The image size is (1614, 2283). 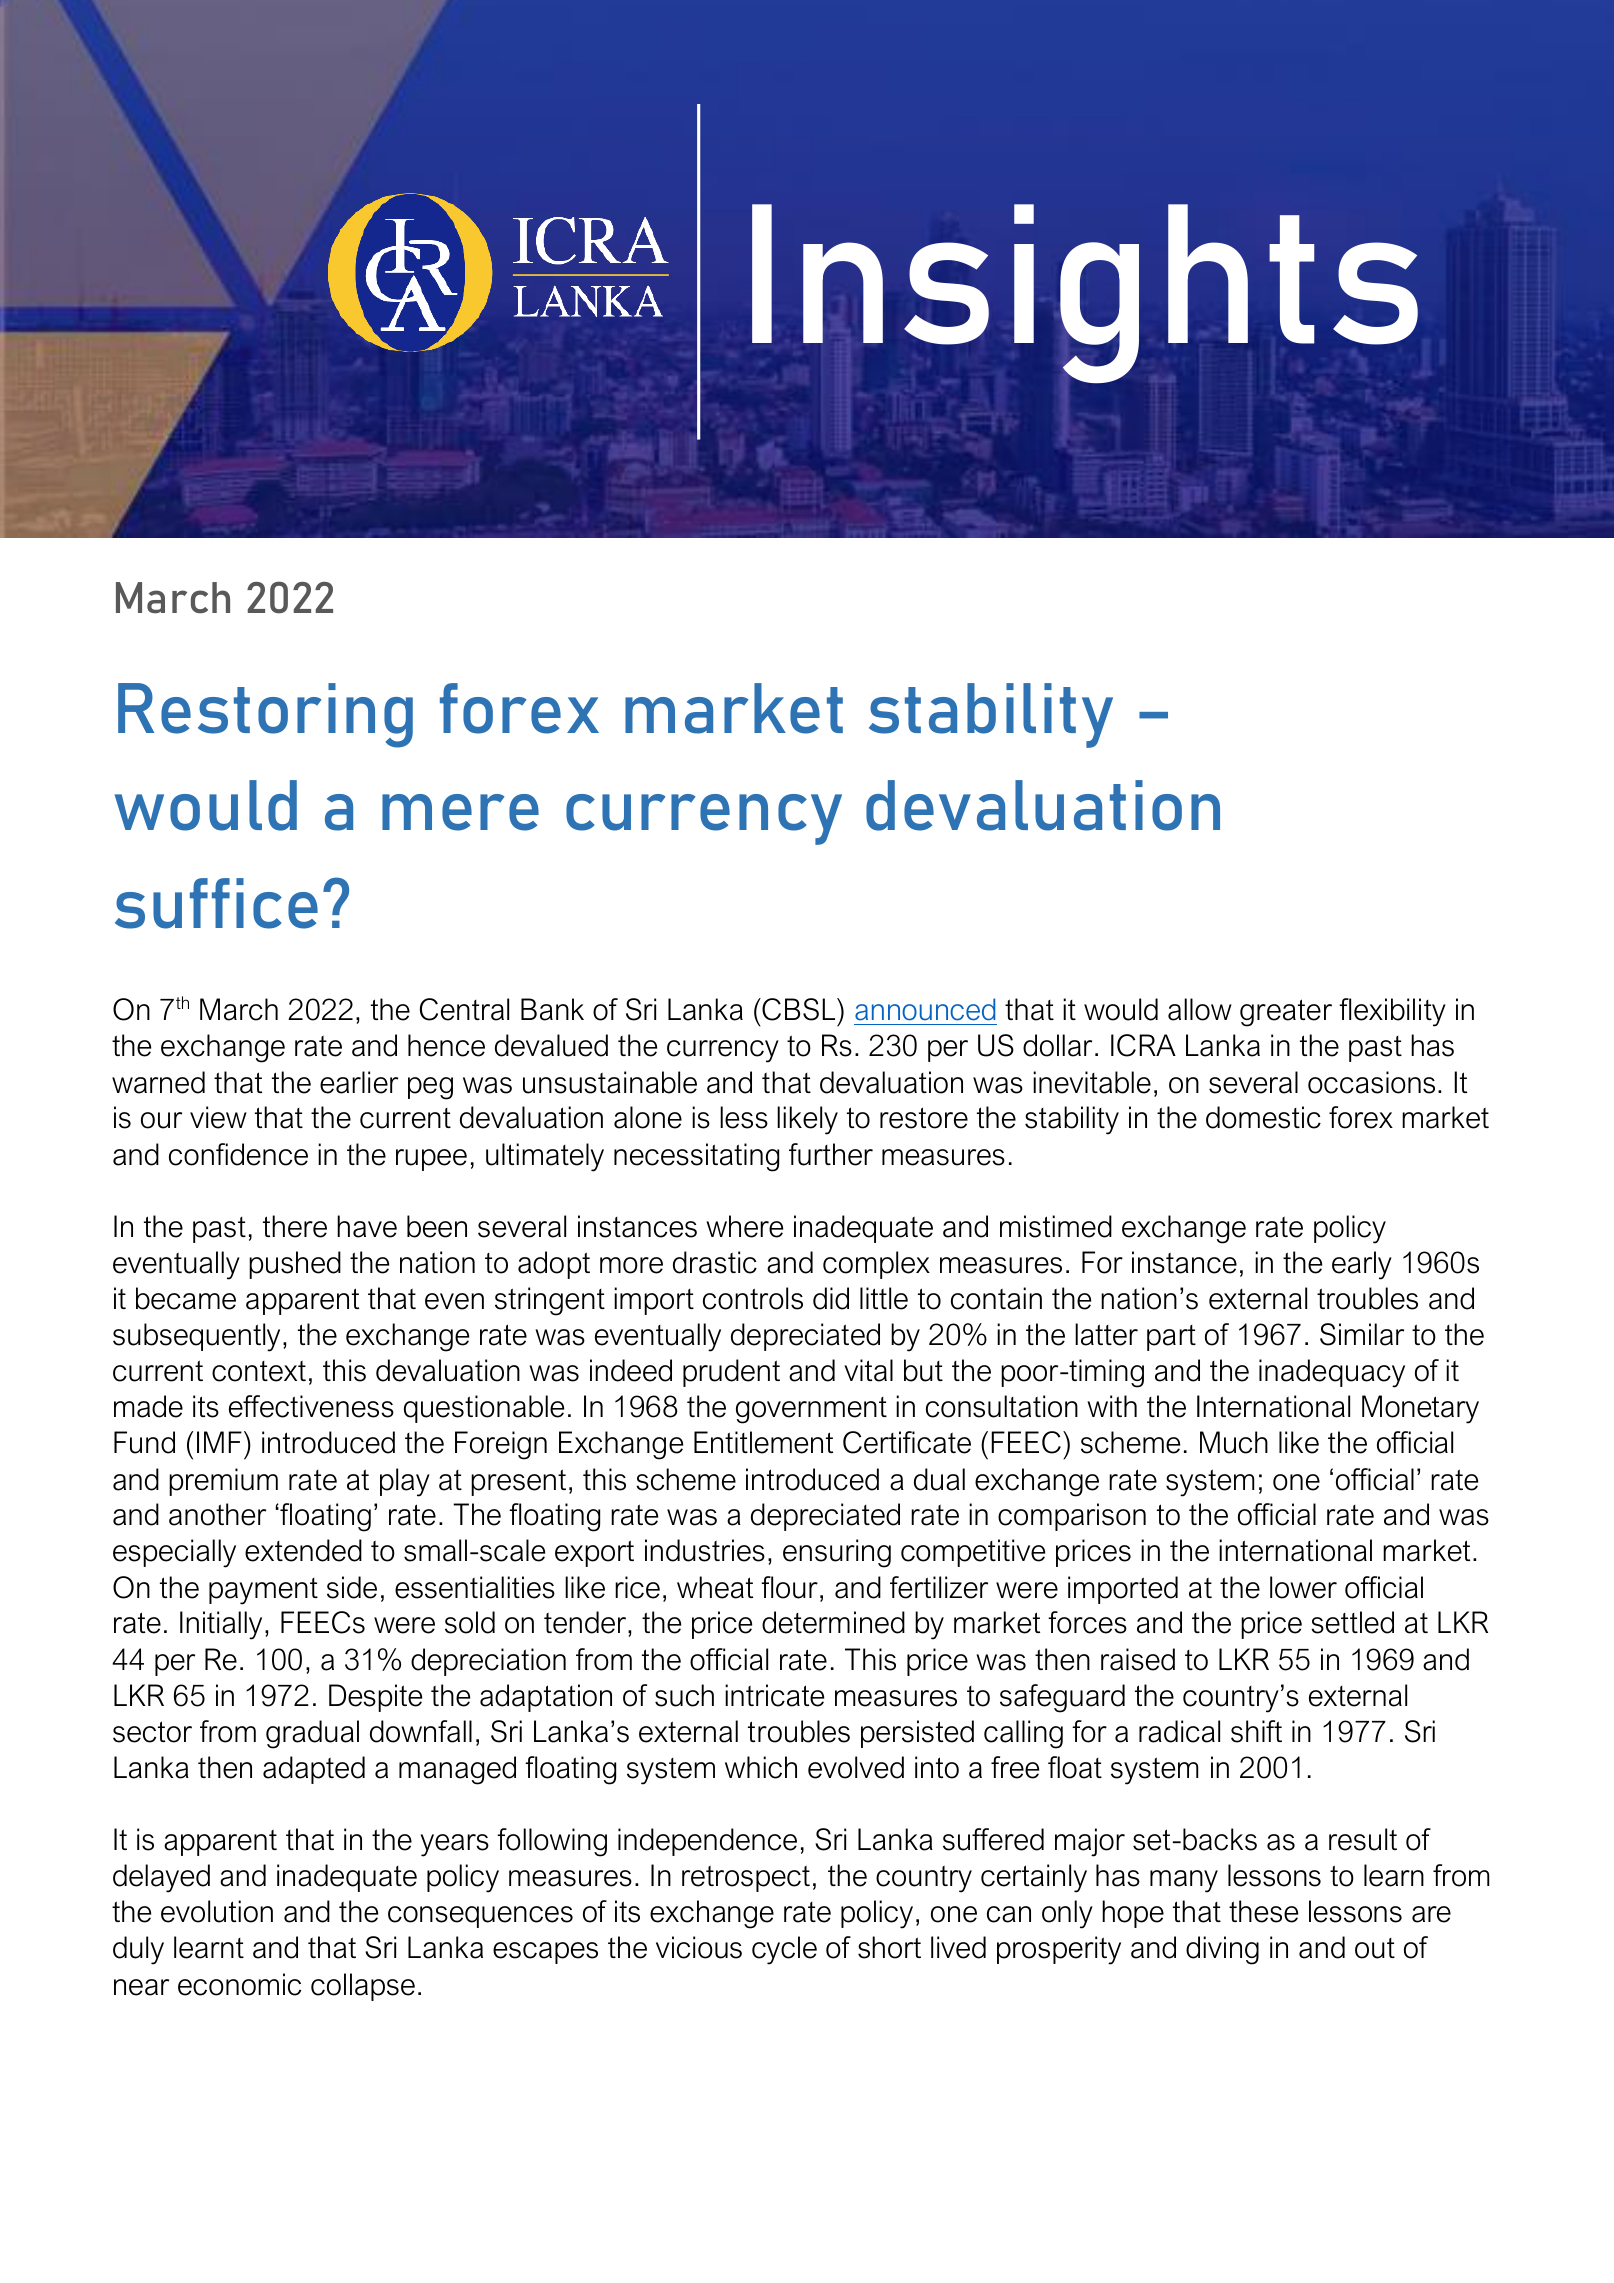 I want to click on effectiveness, so click(x=311, y=1406).
